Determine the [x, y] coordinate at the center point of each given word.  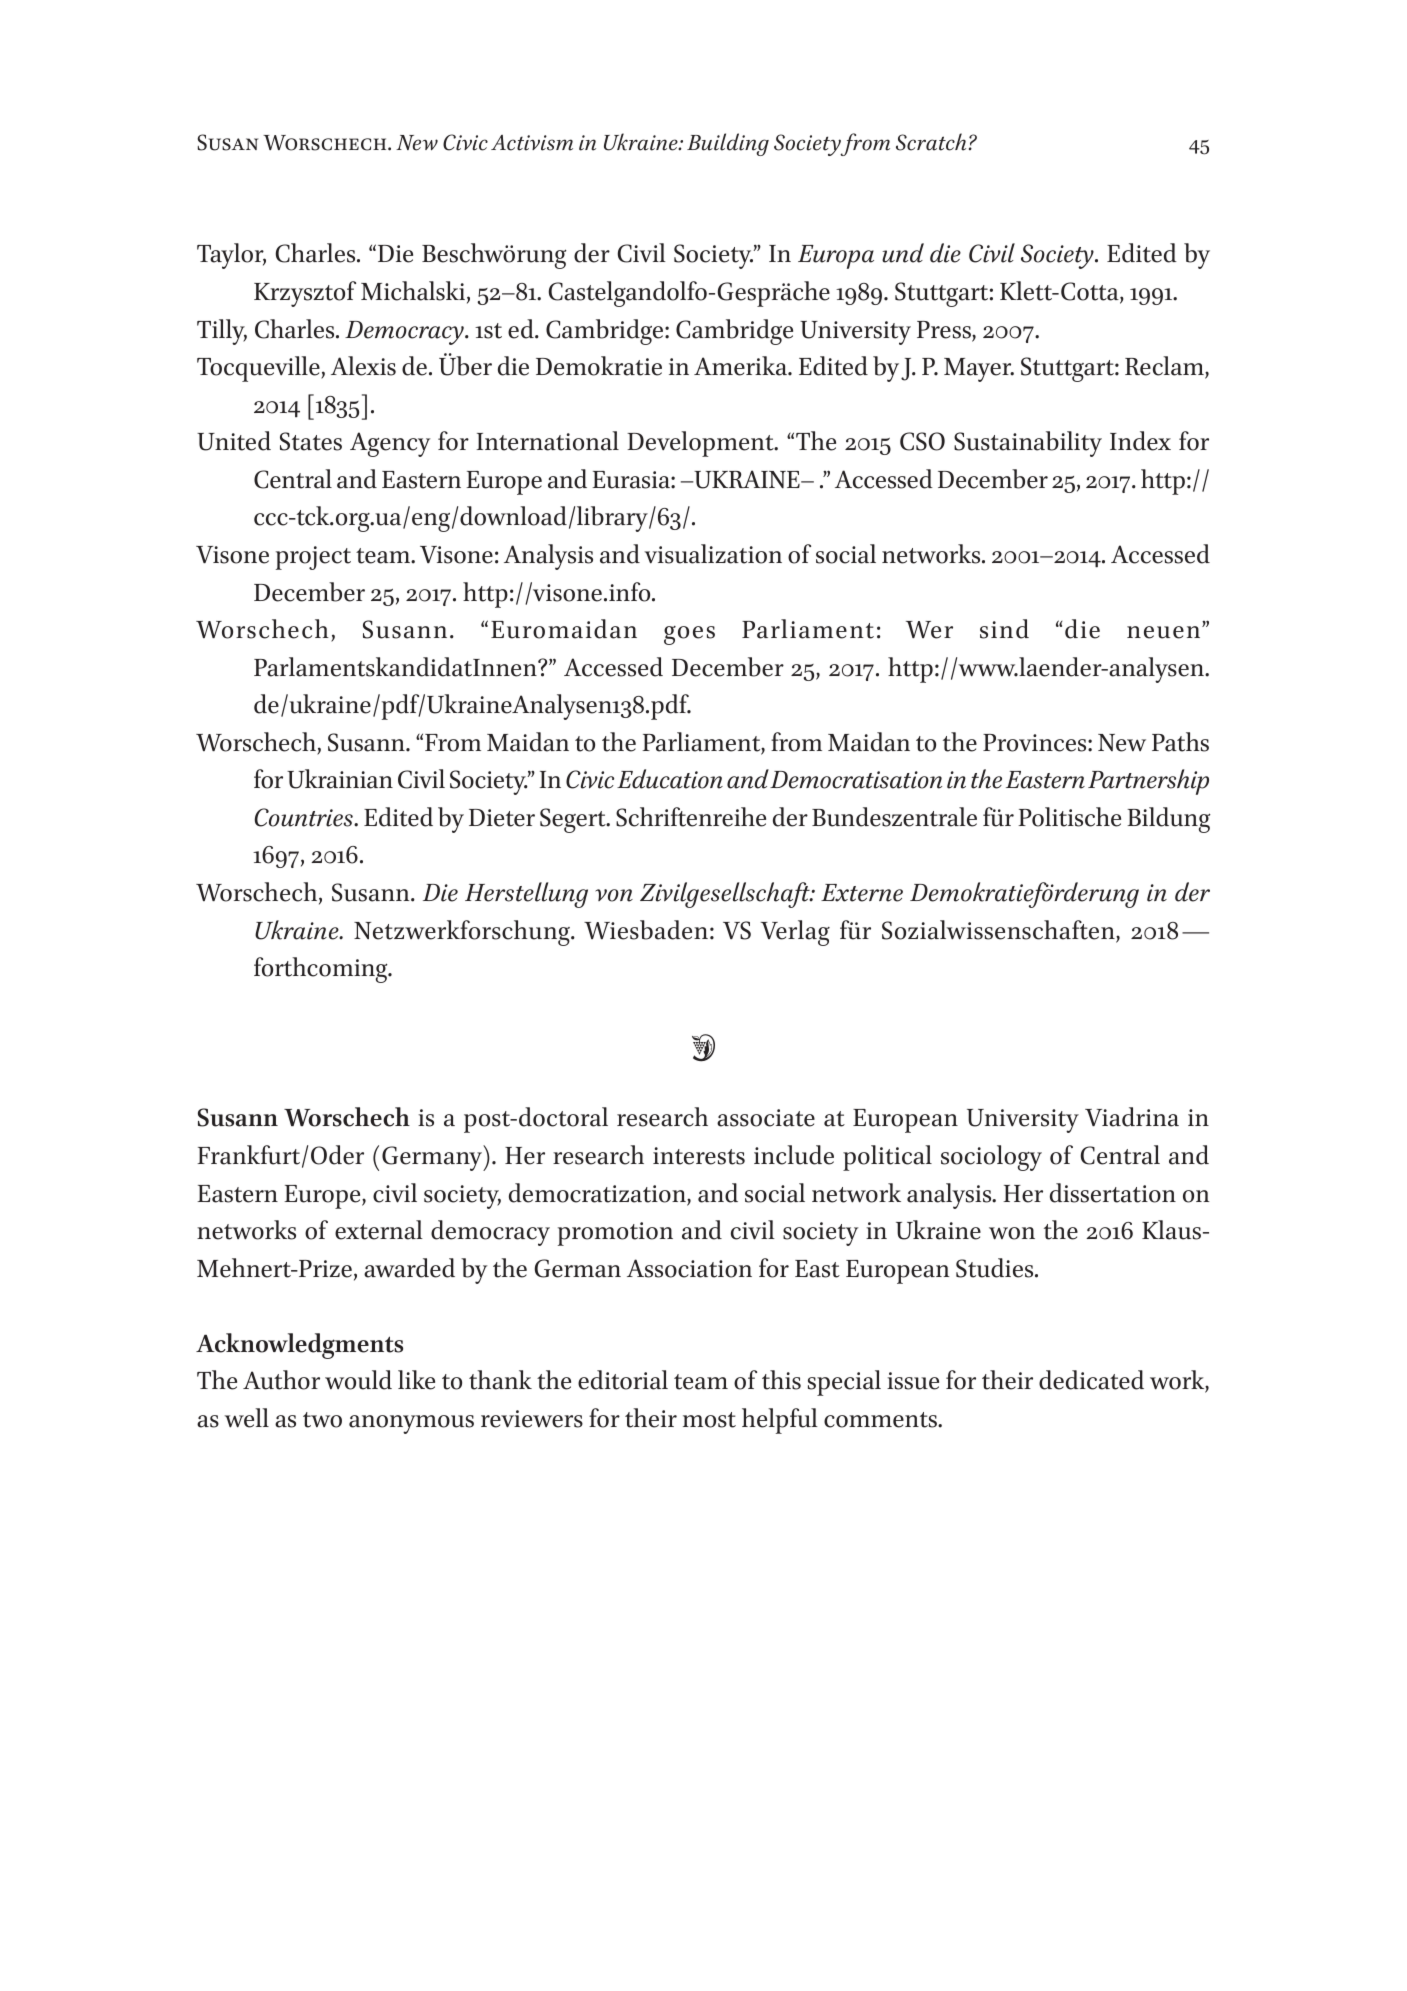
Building [728, 144]
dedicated [1091, 1380]
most [709, 1420]
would [358, 1380]
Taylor [231, 256]
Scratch [931, 142]
